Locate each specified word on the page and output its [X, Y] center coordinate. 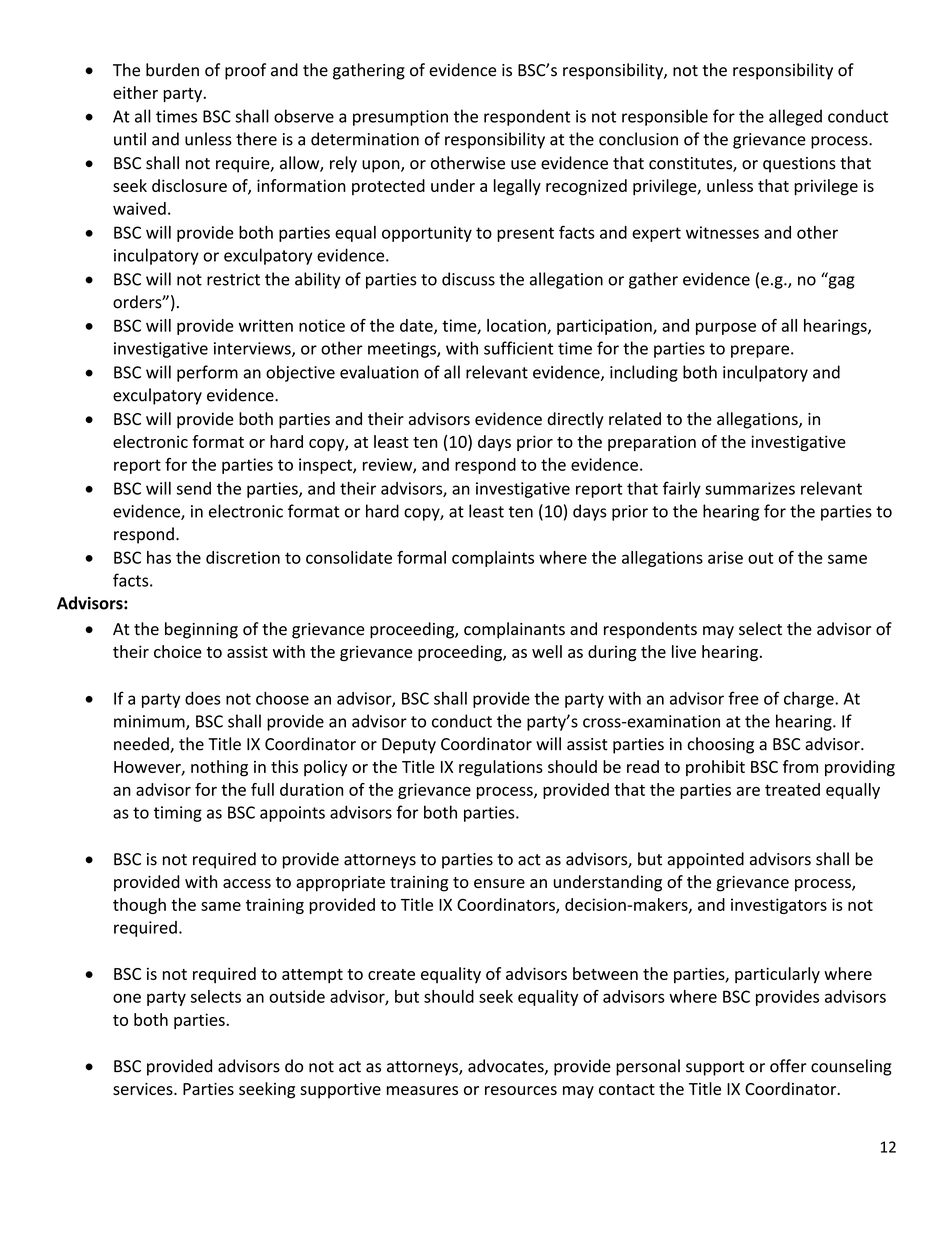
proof [245, 71]
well [547, 651]
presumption [400, 118]
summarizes [750, 488]
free [743, 698]
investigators [779, 906]
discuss [468, 279]
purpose [726, 328]
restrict [233, 279]
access [247, 883]
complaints [493, 559]
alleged [795, 117]
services [144, 1089]
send [194, 488]
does [202, 698]
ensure [499, 883]
